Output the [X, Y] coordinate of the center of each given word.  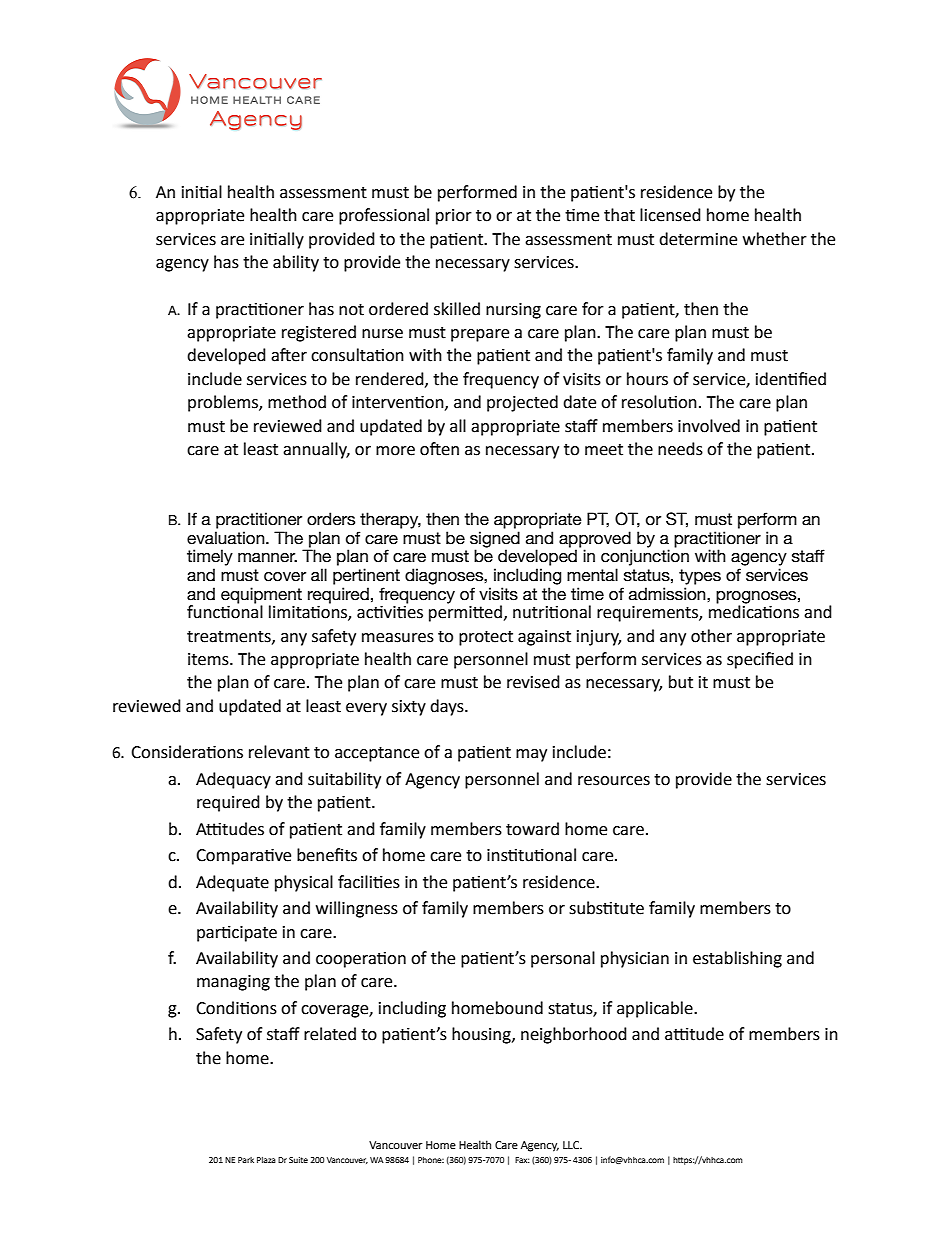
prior [454, 217]
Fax [522, 1160]
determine [698, 239]
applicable [656, 1009]
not [351, 310]
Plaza [266, 1160]
